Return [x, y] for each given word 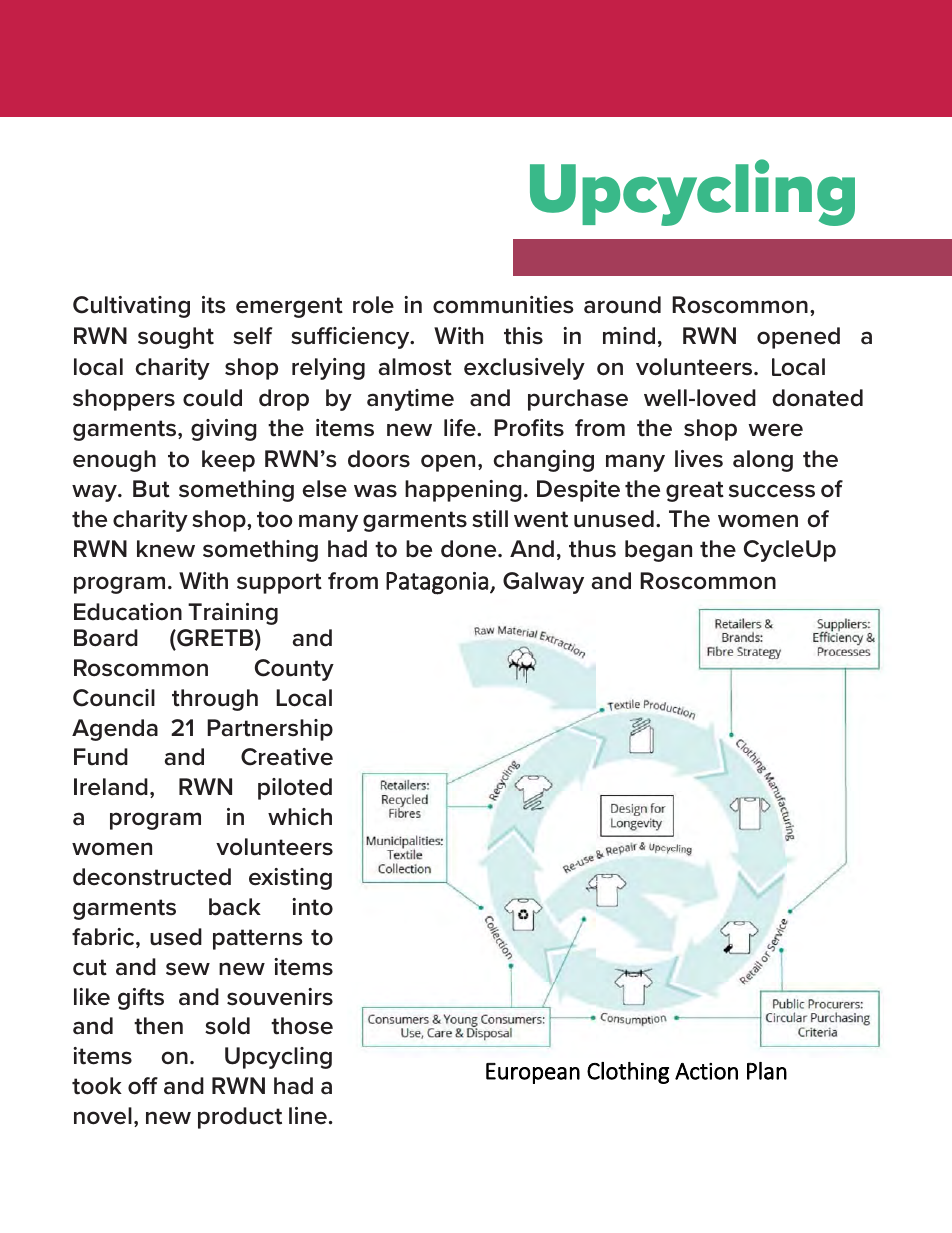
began [658, 551]
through [215, 700]
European [533, 1073]
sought [176, 338]
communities [503, 305]
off [143, 1086]
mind [629, 336]
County [294, 670]
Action [706, 1071]
